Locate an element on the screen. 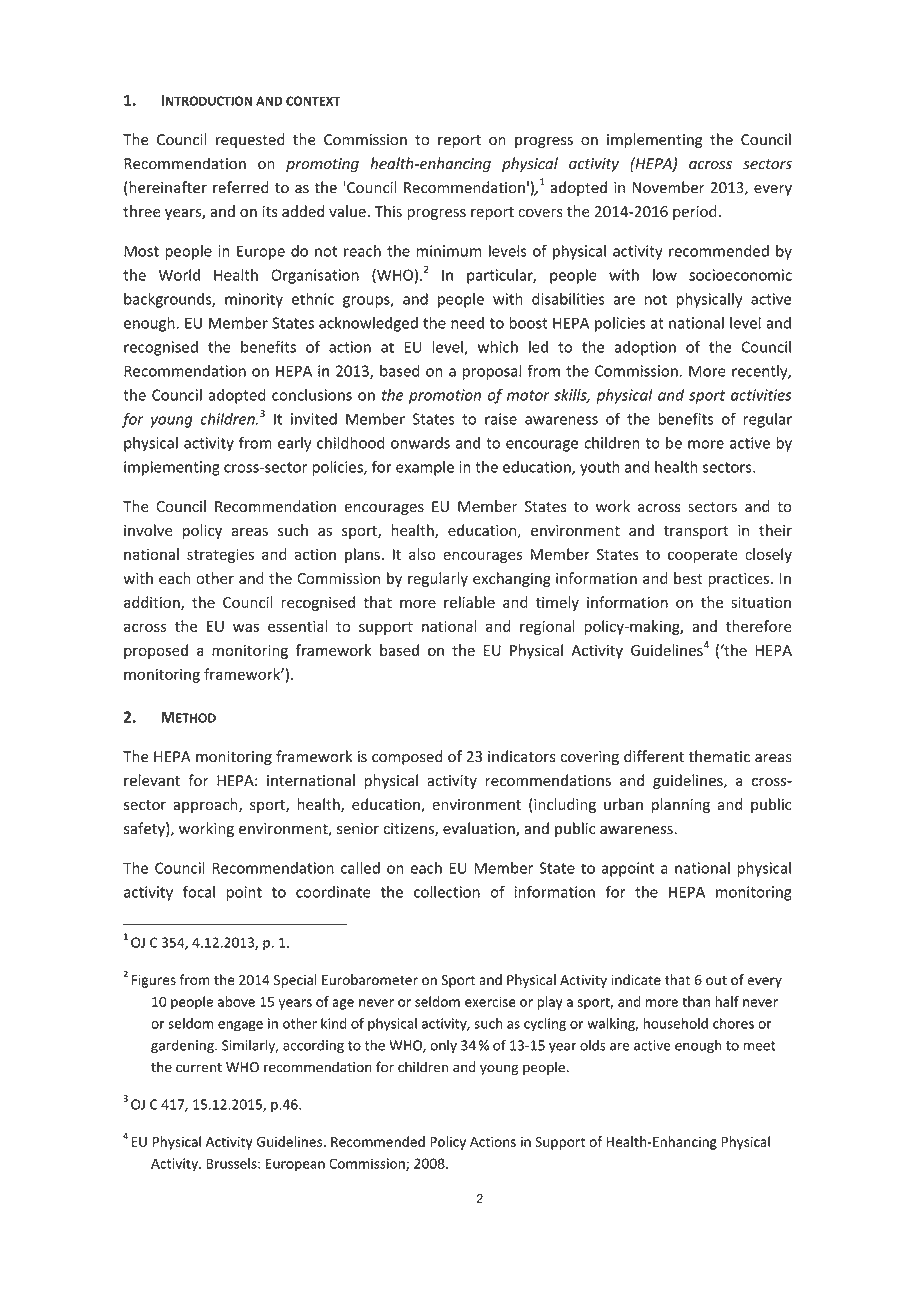 The width and height of the screenshot is (924, 1308). strategies is located at coordinates (220, 556).
